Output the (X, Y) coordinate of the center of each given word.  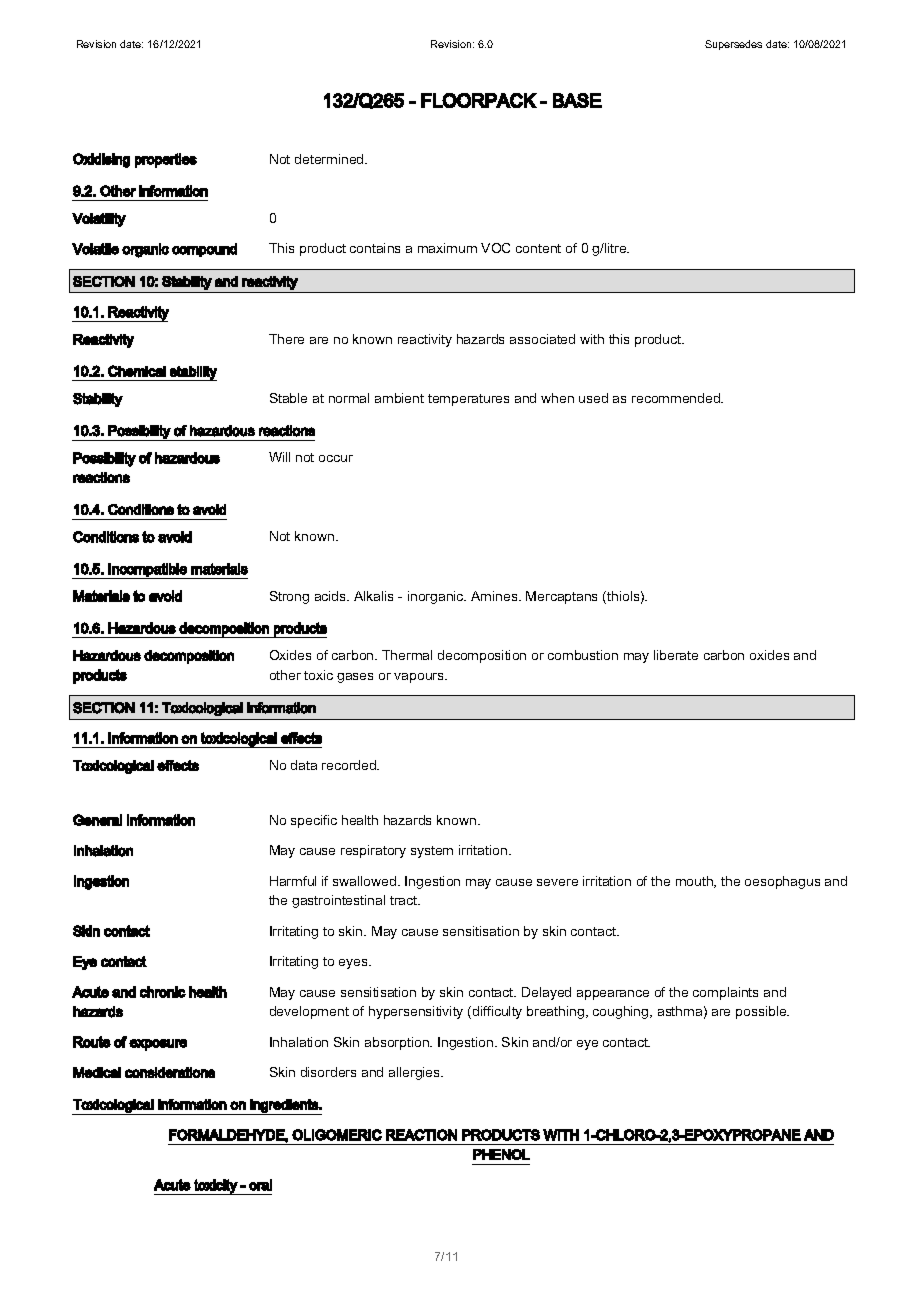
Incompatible (148, 571)
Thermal (407, 655)
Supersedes (733, 45)
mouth (695, 882)
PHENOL (501, 1154)
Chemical (137, 371)
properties (166, 160)
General (97, 820)
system (432, 852)
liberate (676, 655)
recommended (677, 398)
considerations (170, 1072)
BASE (577, 100)
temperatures (468, 400)
